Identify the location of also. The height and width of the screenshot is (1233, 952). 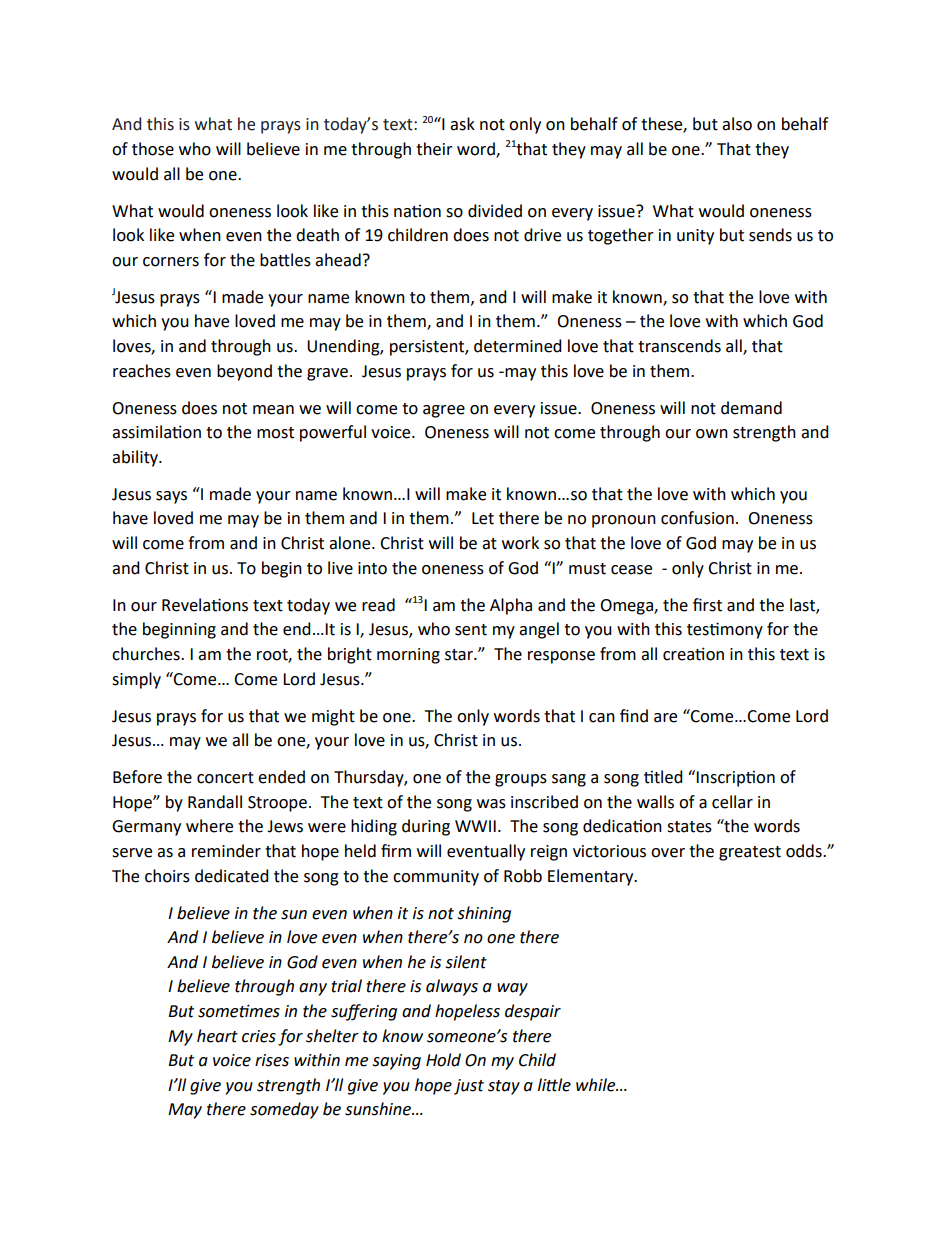
(737, 124).
